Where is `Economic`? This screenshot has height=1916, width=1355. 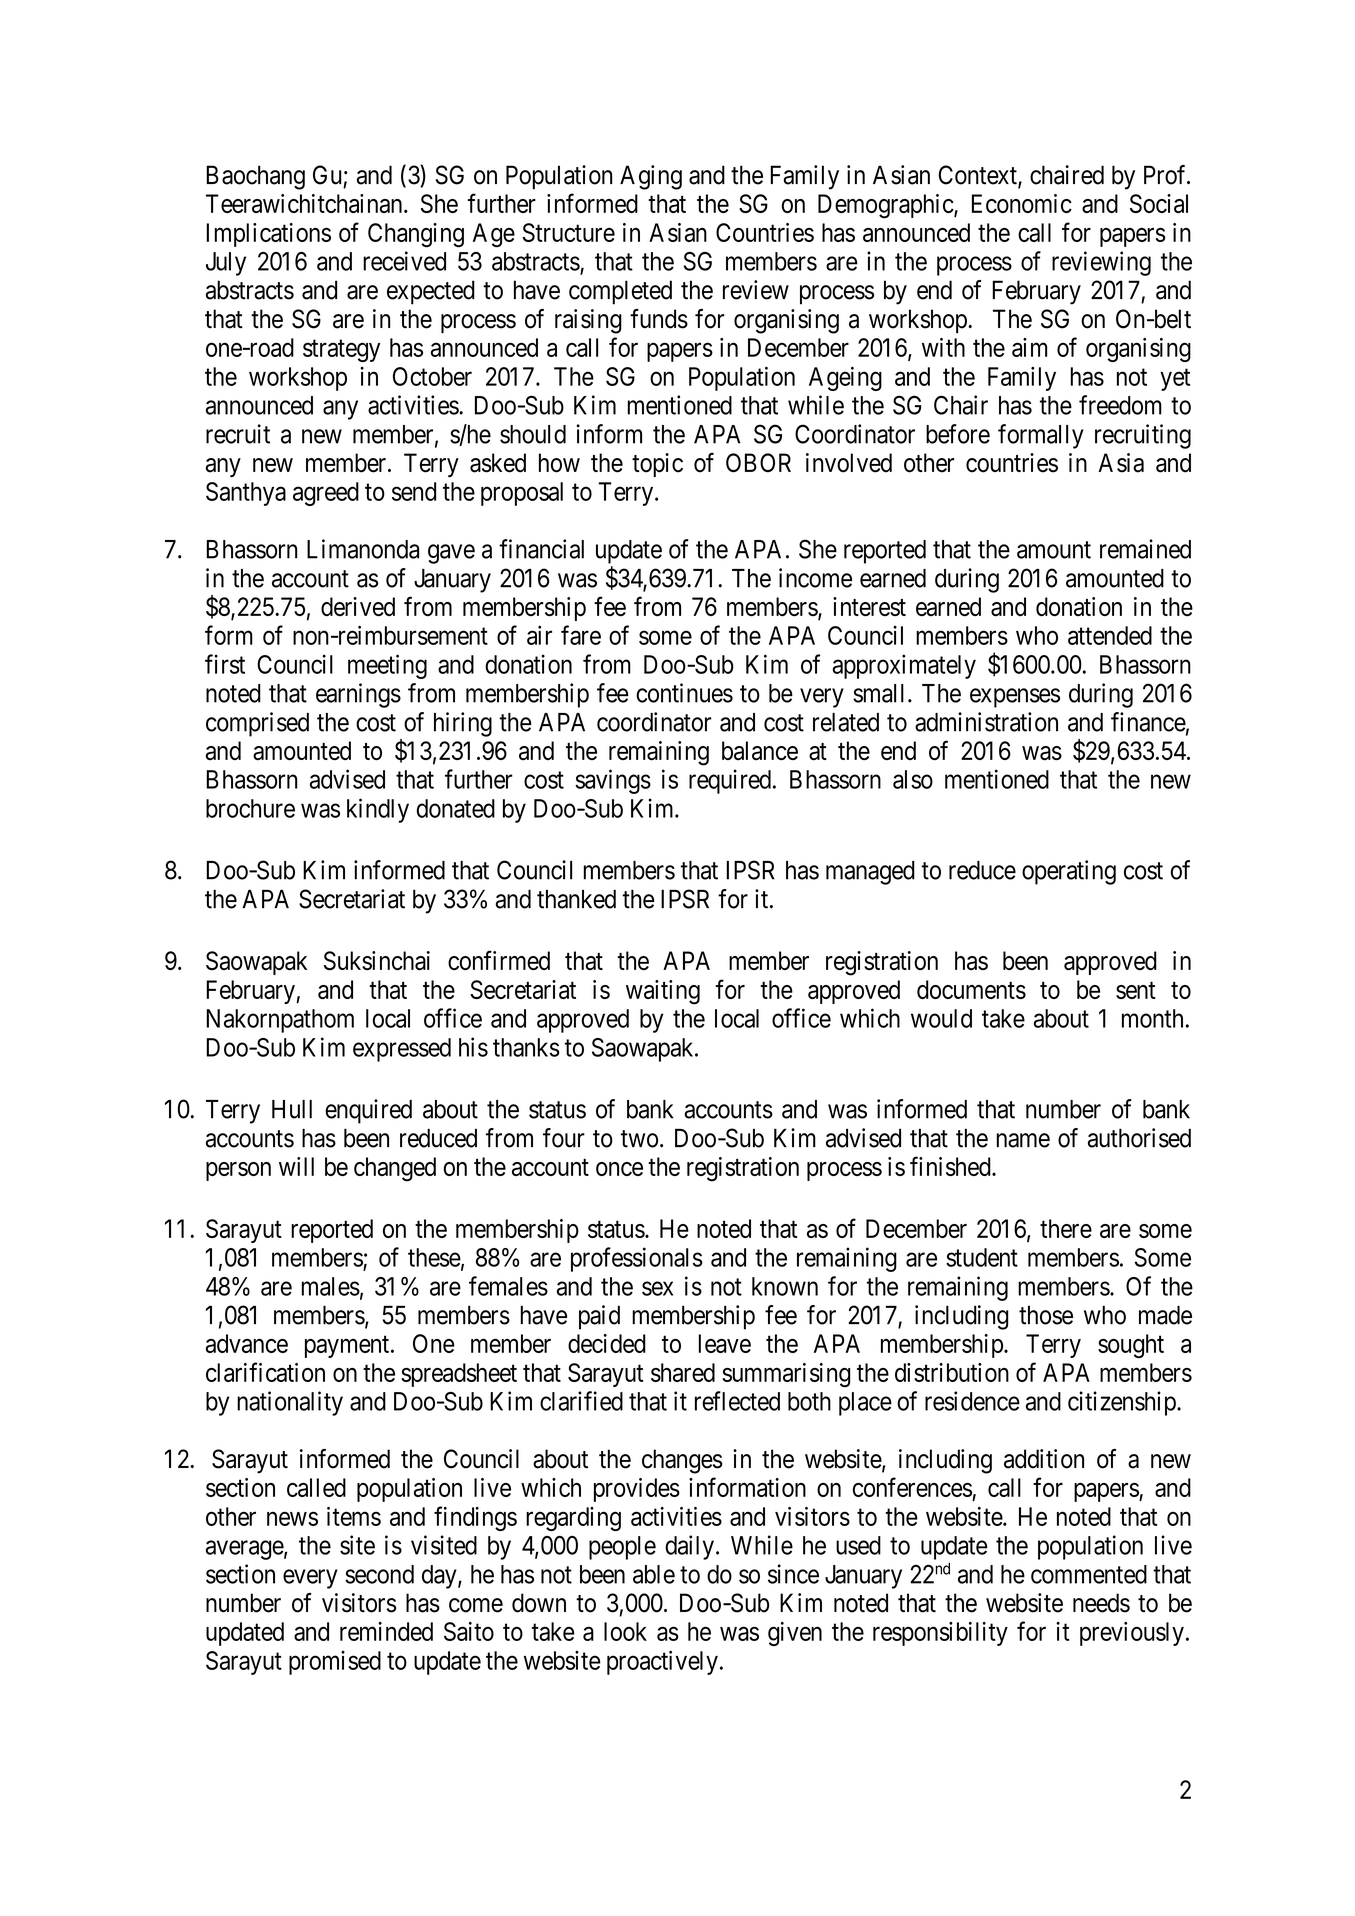
Economic is located at coordinates (1022, 203).
